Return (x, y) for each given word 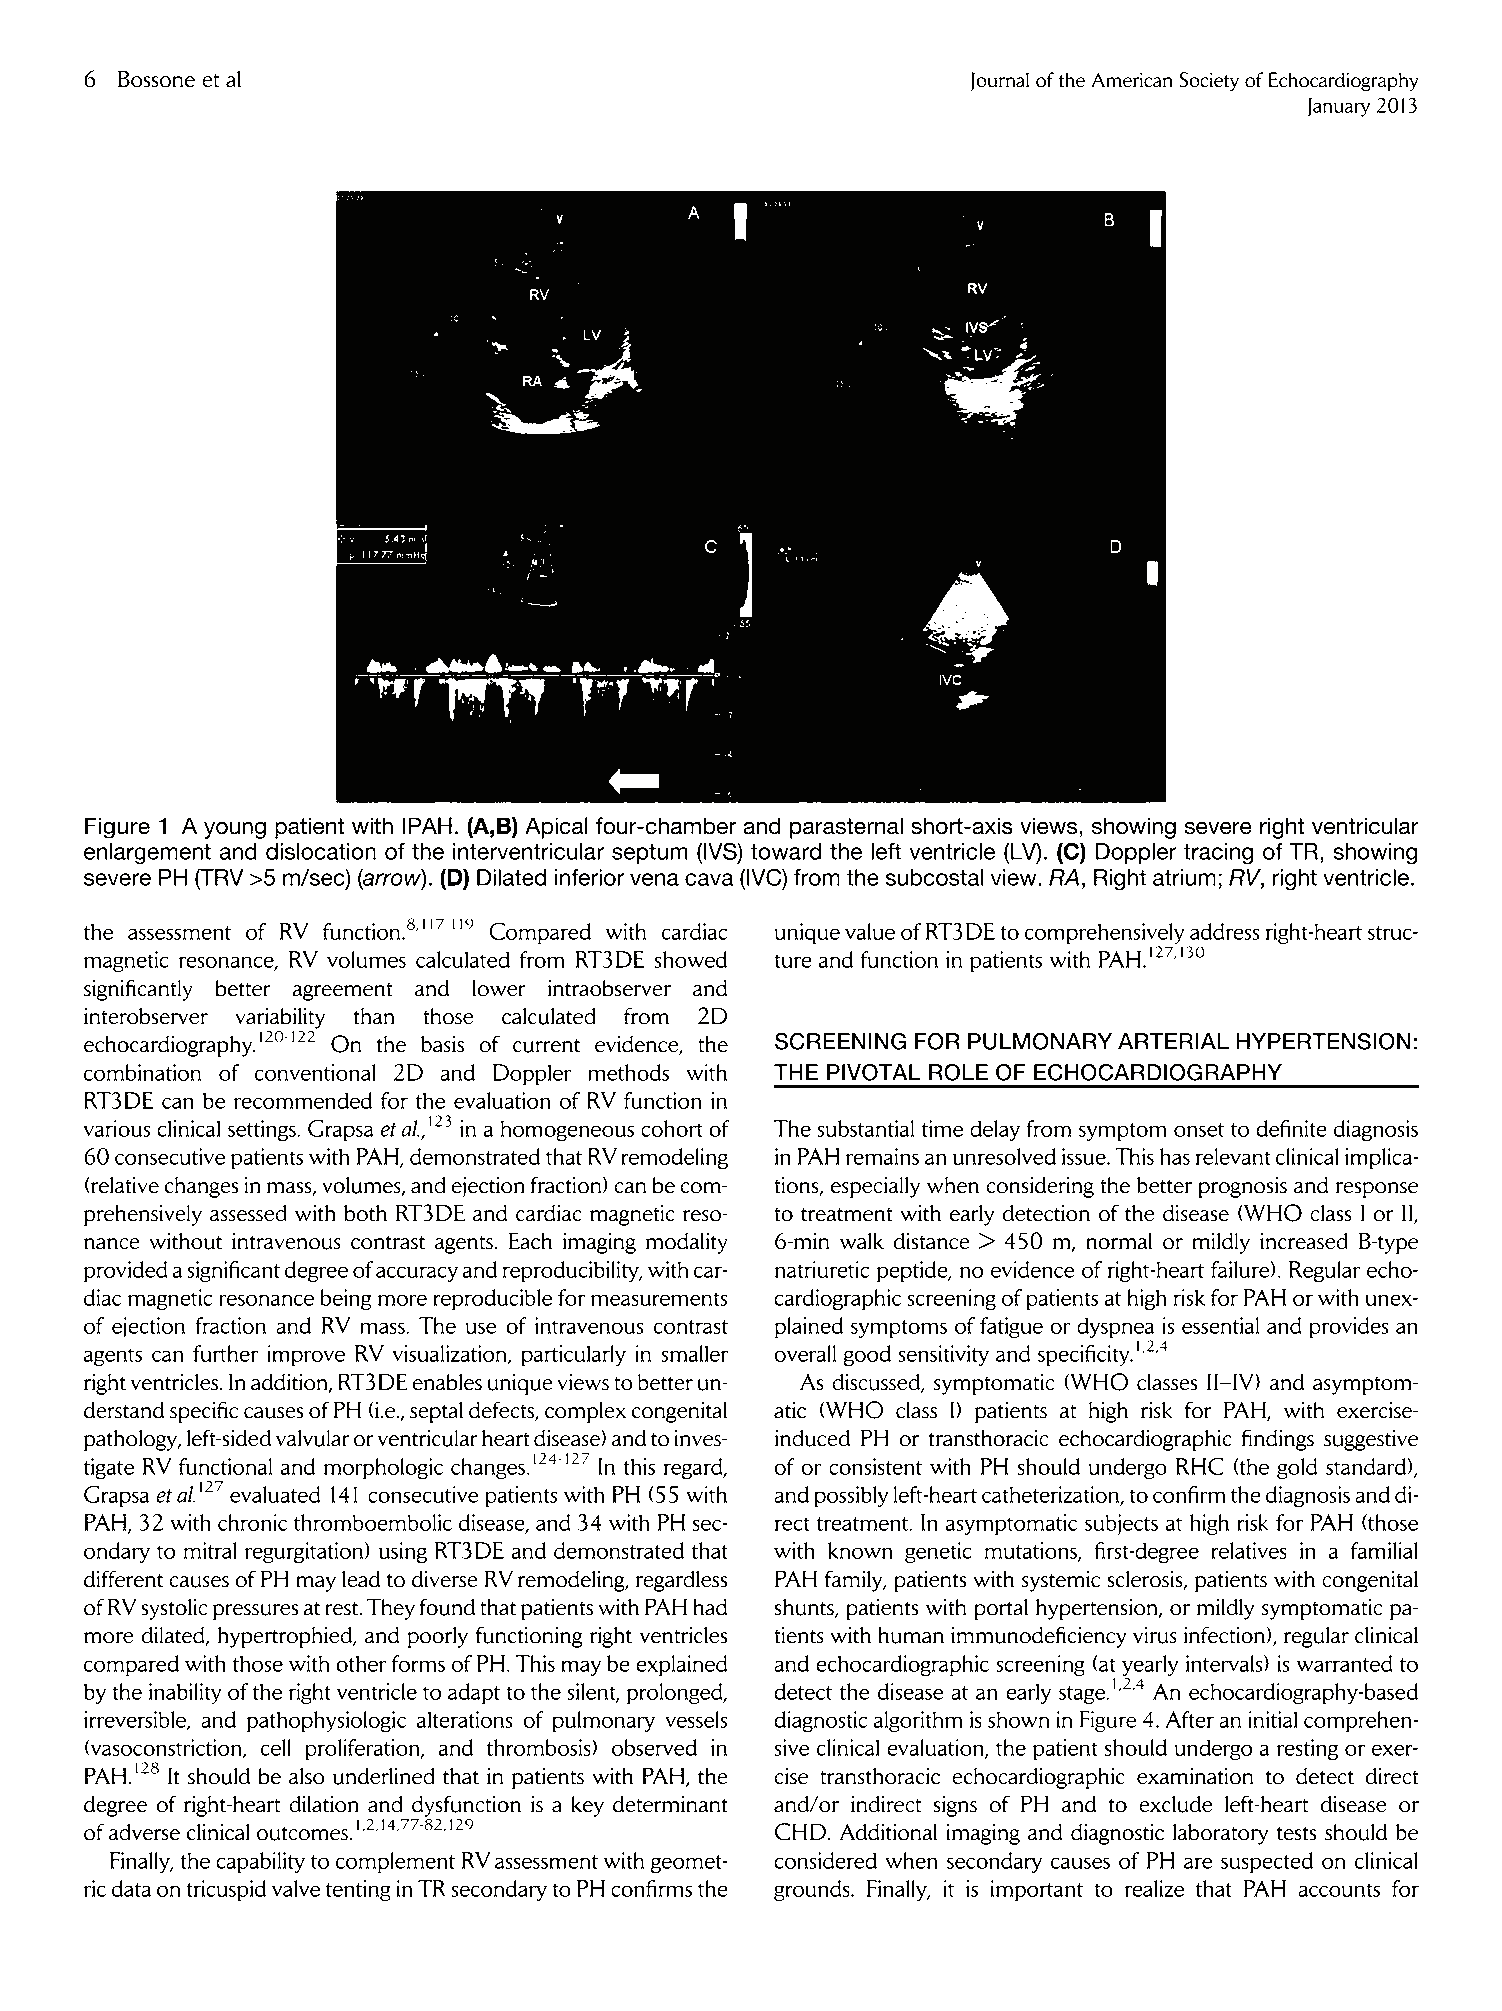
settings (263, 1131)
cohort (672, 1128)
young (235, 830)
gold (1297, 1469)
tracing (1218, 854)
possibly (851, 1496)
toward (786, 851)
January (1339, 107)
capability (260, 1862)
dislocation (321, 851)
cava (709, 879)
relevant (1233, 1156)
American (1132, 80)
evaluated (275, 1494)
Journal (1000, 81)
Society (1209, 81)
